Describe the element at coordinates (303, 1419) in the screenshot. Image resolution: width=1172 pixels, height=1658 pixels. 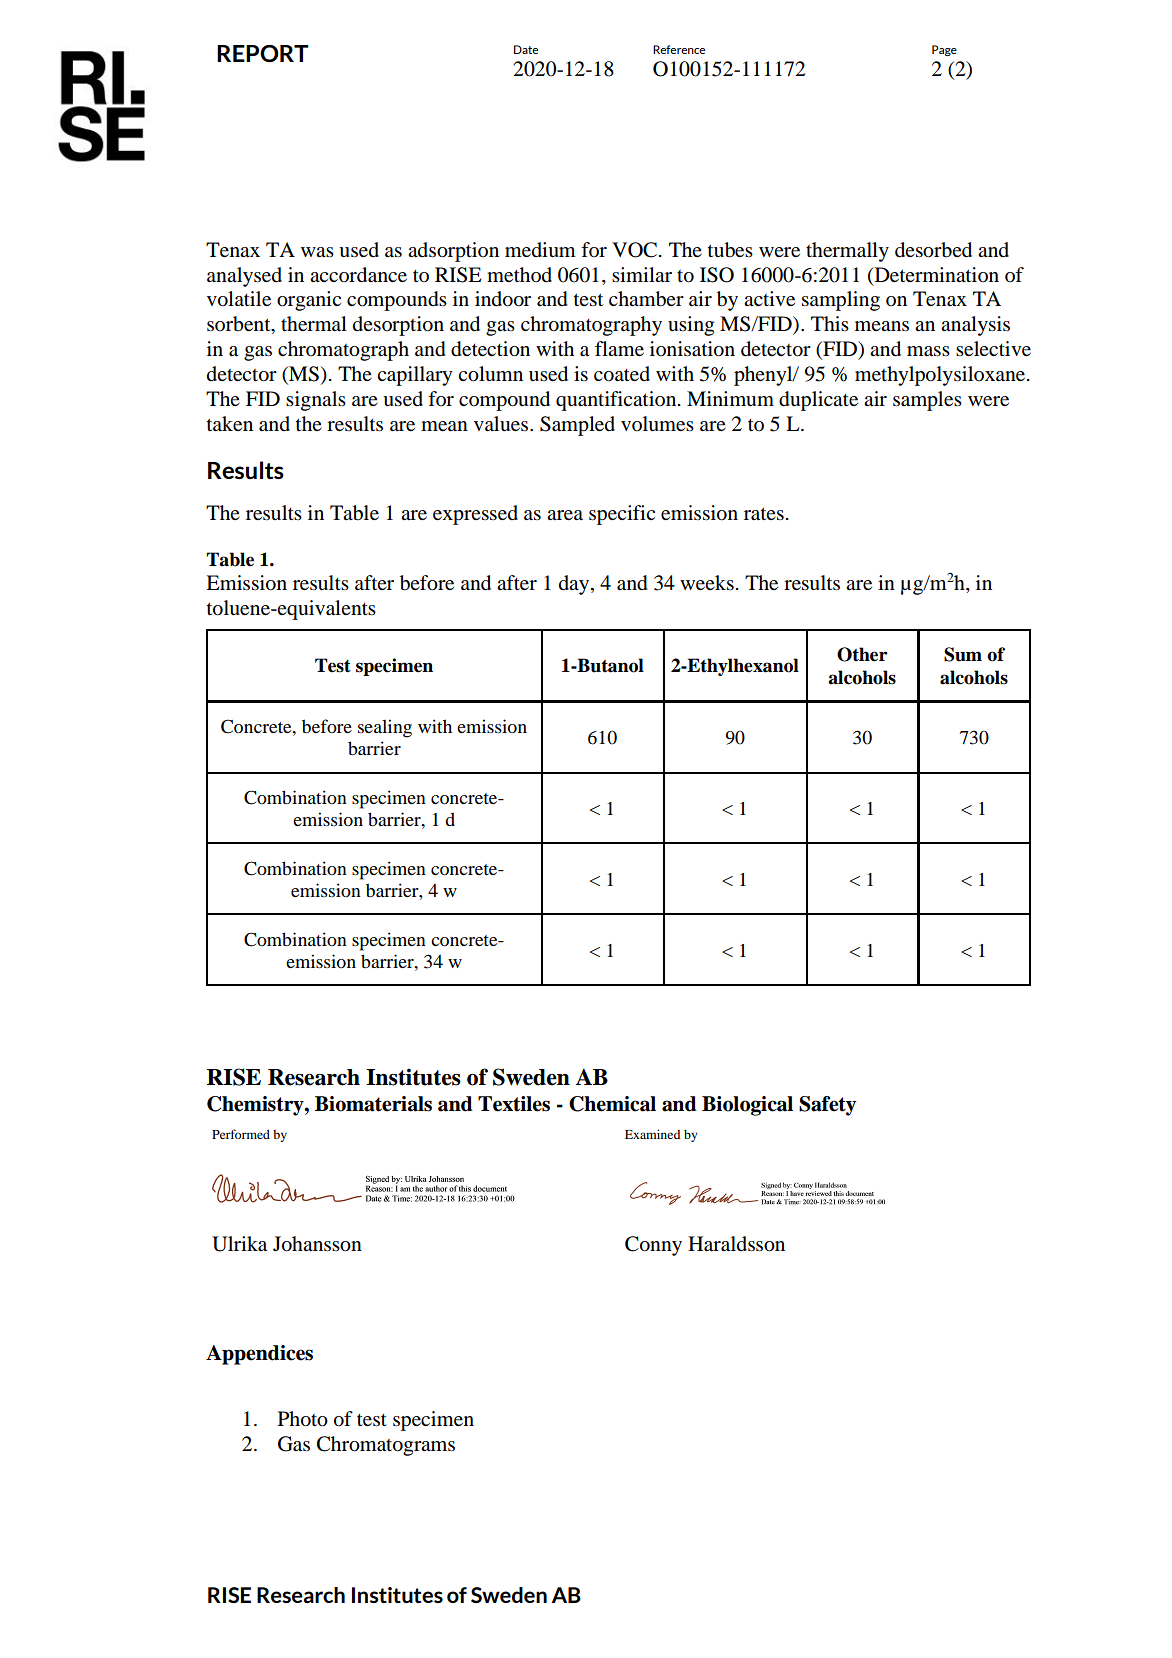
I see `Photo` at that location.
